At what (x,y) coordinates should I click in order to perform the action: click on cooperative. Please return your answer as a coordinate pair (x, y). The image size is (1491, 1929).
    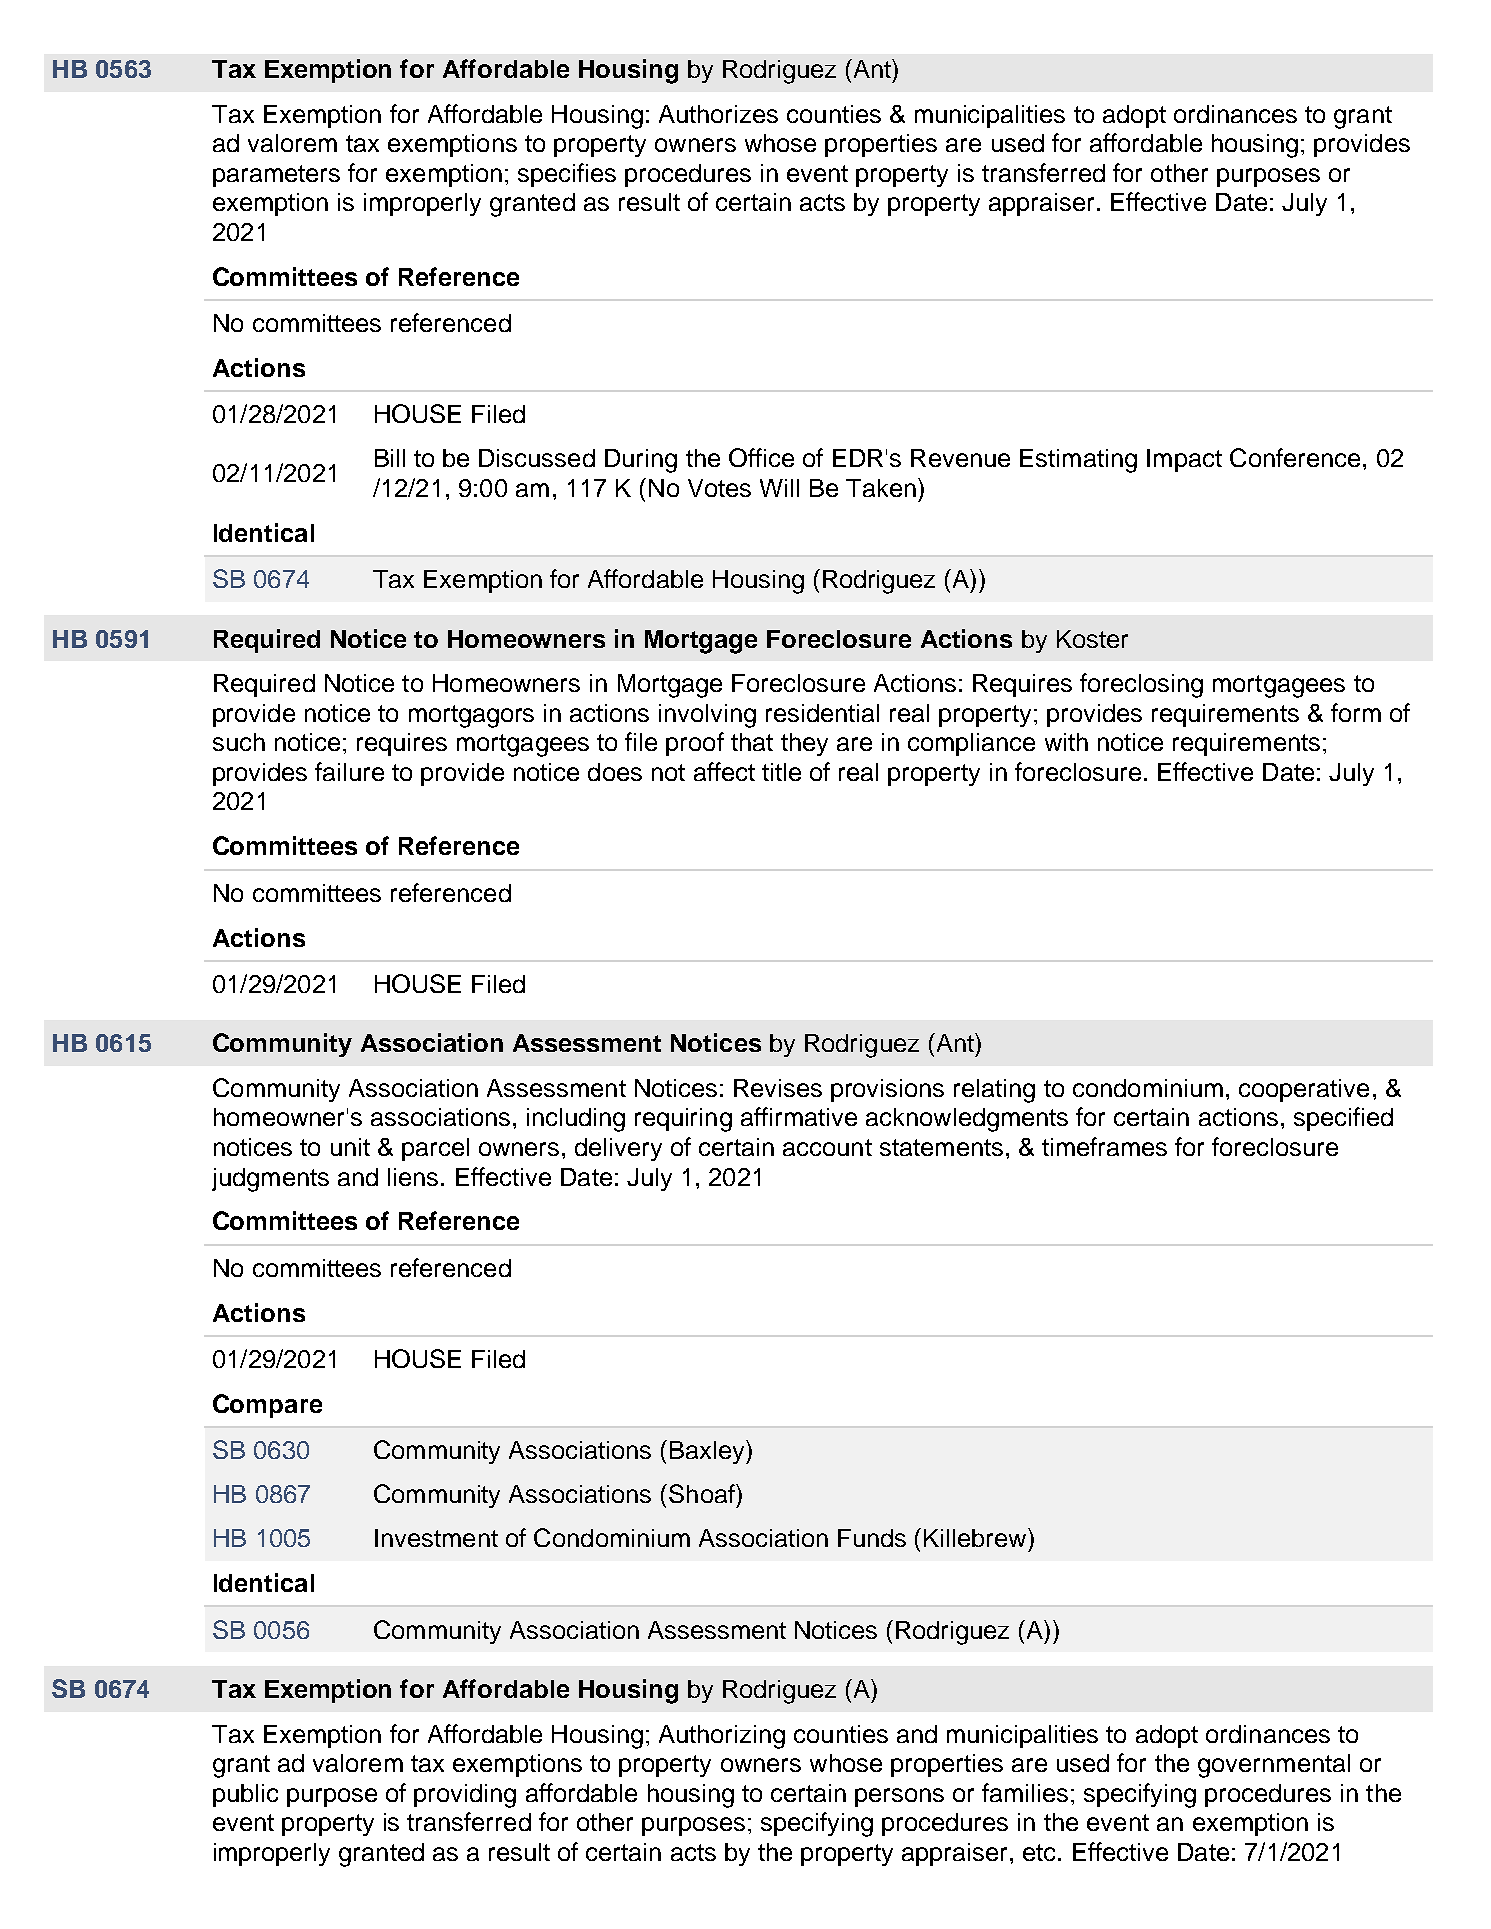
    Looking at the image, I should click on (1304, 1090).
